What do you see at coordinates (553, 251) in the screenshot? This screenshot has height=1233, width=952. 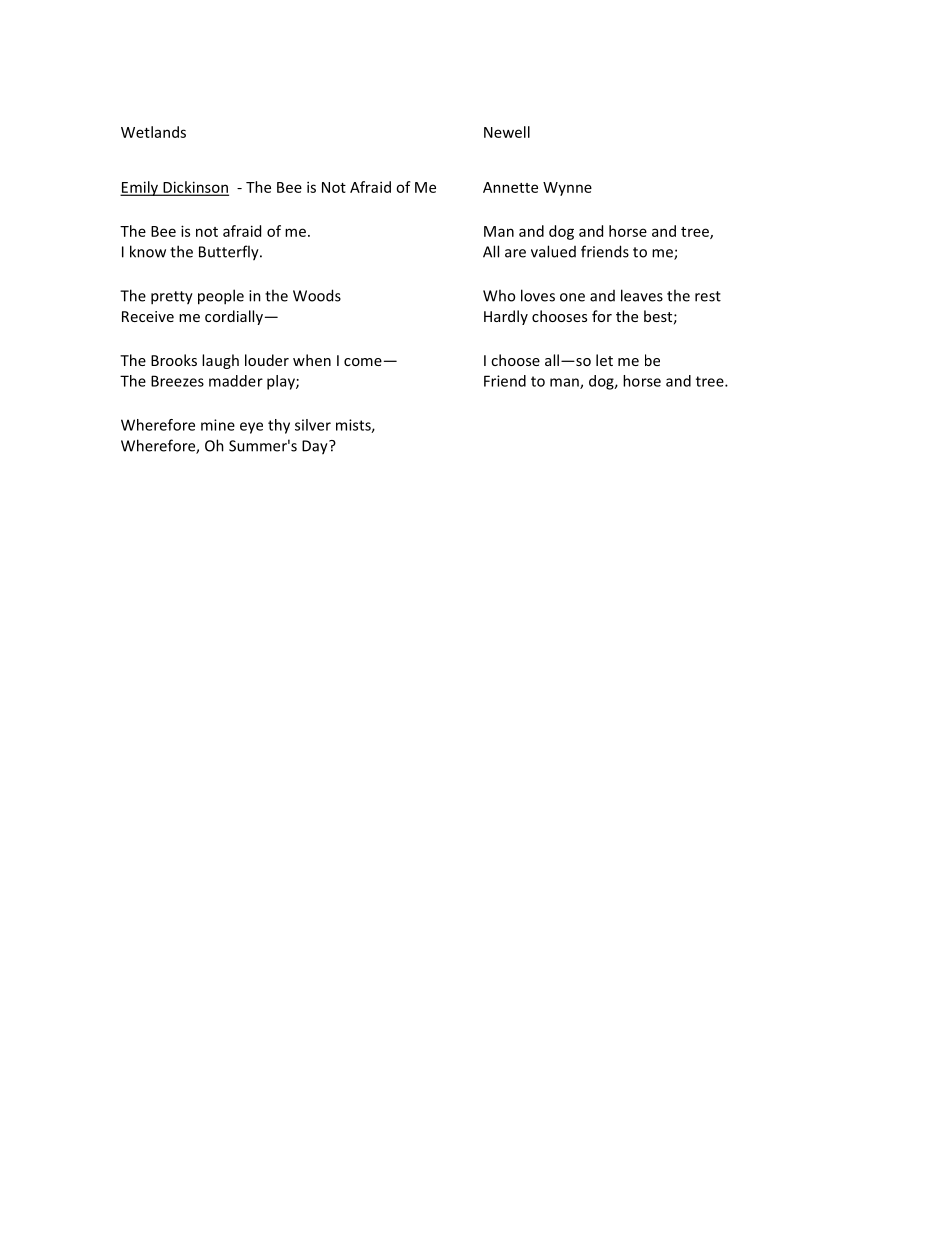 I see `valued` at bounding box center [553, 251].
